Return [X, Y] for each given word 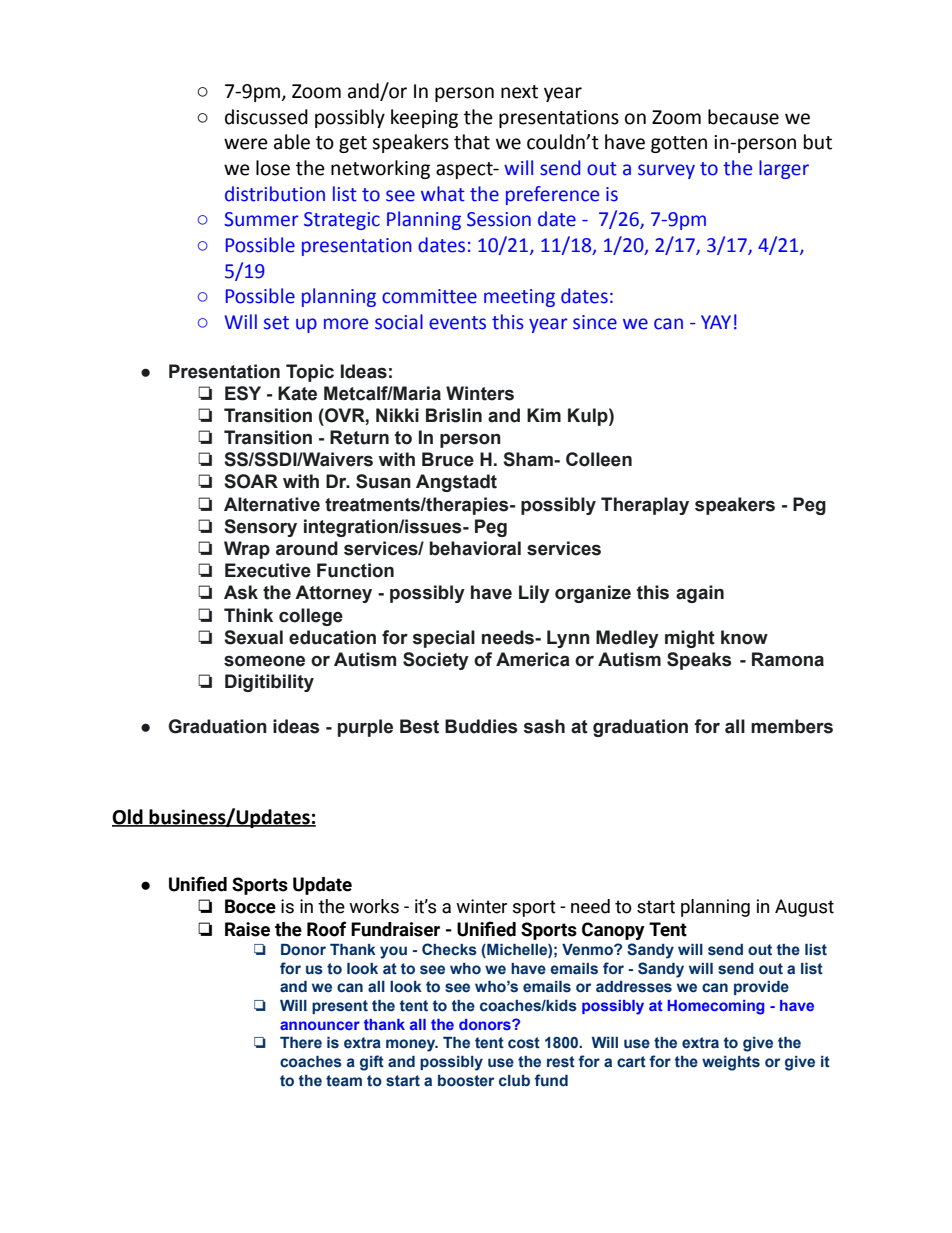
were [246, 144]
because [743, 117]
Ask [241, 592]
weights [731, 1063]
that [472, 142]
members [792, 726]
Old [128, 818]
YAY [716, 322]
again [700, 594]
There [301, 1042]
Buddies [481, 726]
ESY [243, 393]
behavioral [475, 548]
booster [466, 1081]
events [457, 323]
